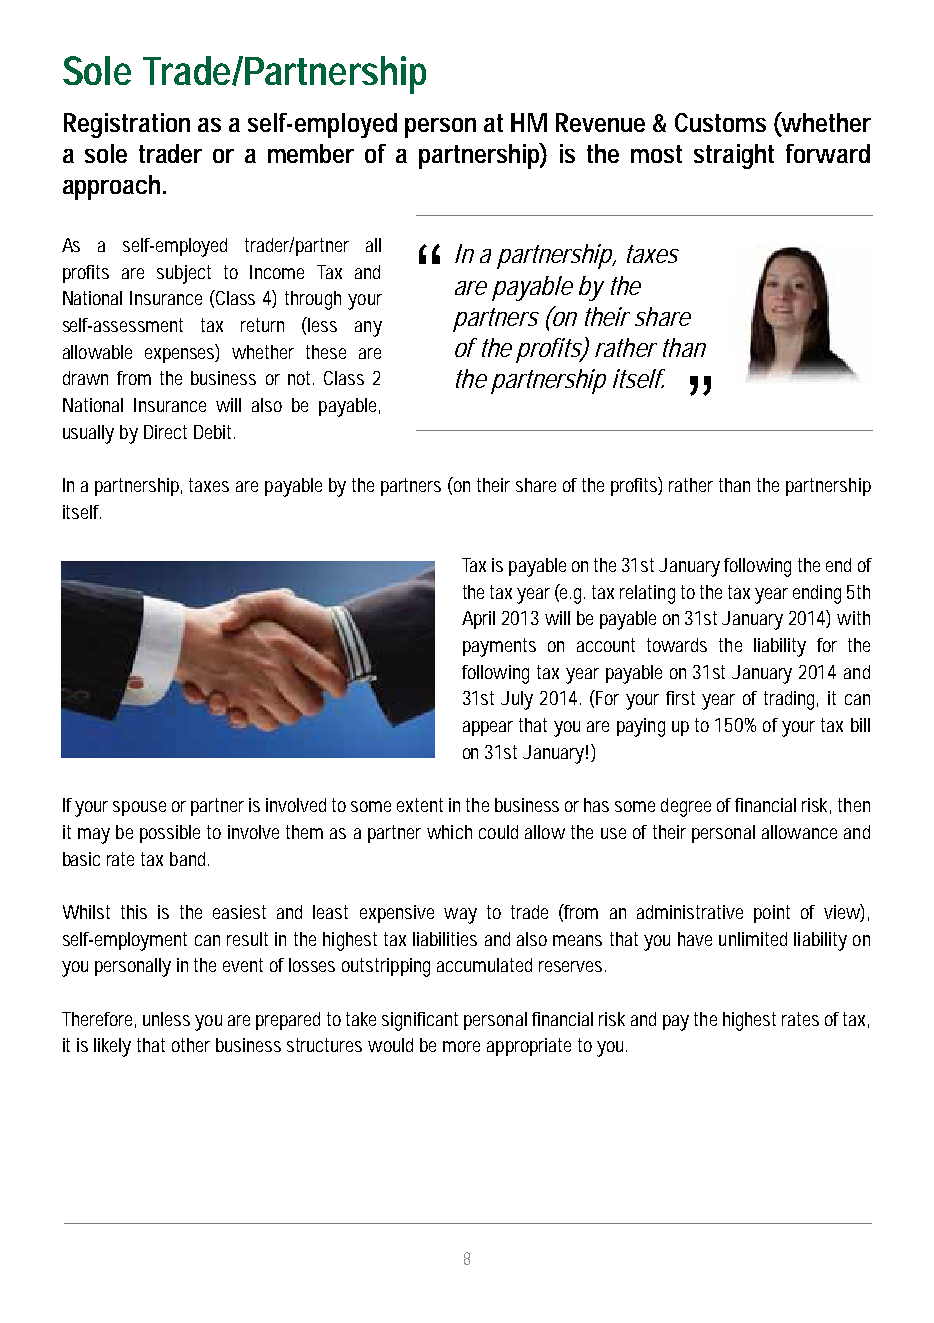  Describe the element at coordinates (600, 122) in the document. I see `Revenue` at that location.
